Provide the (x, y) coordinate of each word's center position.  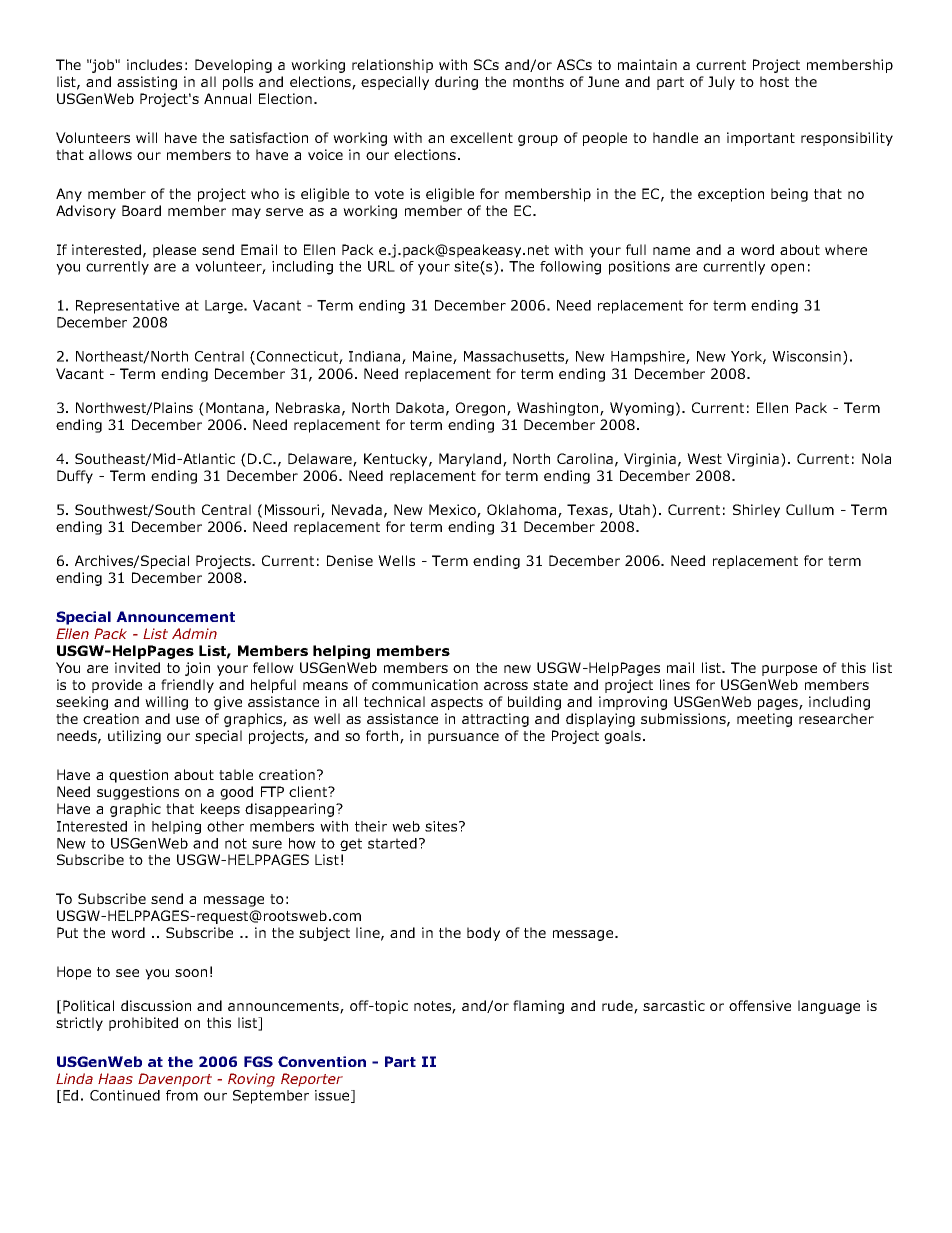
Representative (127, 307)
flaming (538, 1007)
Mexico (453, 511)
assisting (147, 83)
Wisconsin (806, 356)
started (392, 843)
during (456, 83)
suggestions (138, 793)
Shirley (756, 511)
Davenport (175, 1080)
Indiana (376, 357)
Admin (194, 633)
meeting (764, 720)
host (774, 81)
